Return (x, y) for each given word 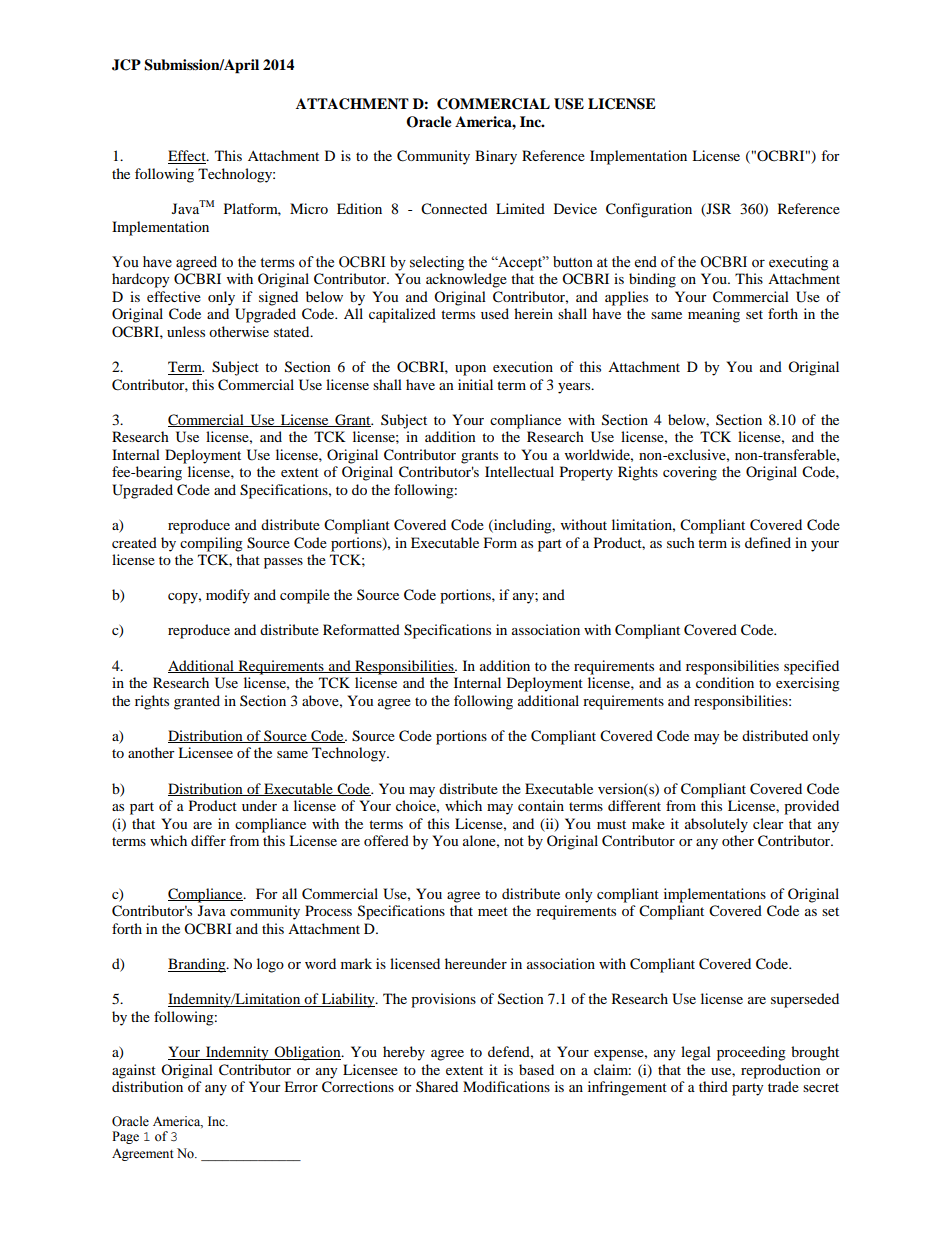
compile (305, 596)
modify (228, 596)
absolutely (716, 825)
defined (768, 542)
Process (328, 910)
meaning (714, 315)
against (134, 1071)
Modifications (506, 1086)
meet (493, 911)
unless (186, 331)
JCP (126, 65)
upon (470, 370)
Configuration (649, 210)
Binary (496, 157)
